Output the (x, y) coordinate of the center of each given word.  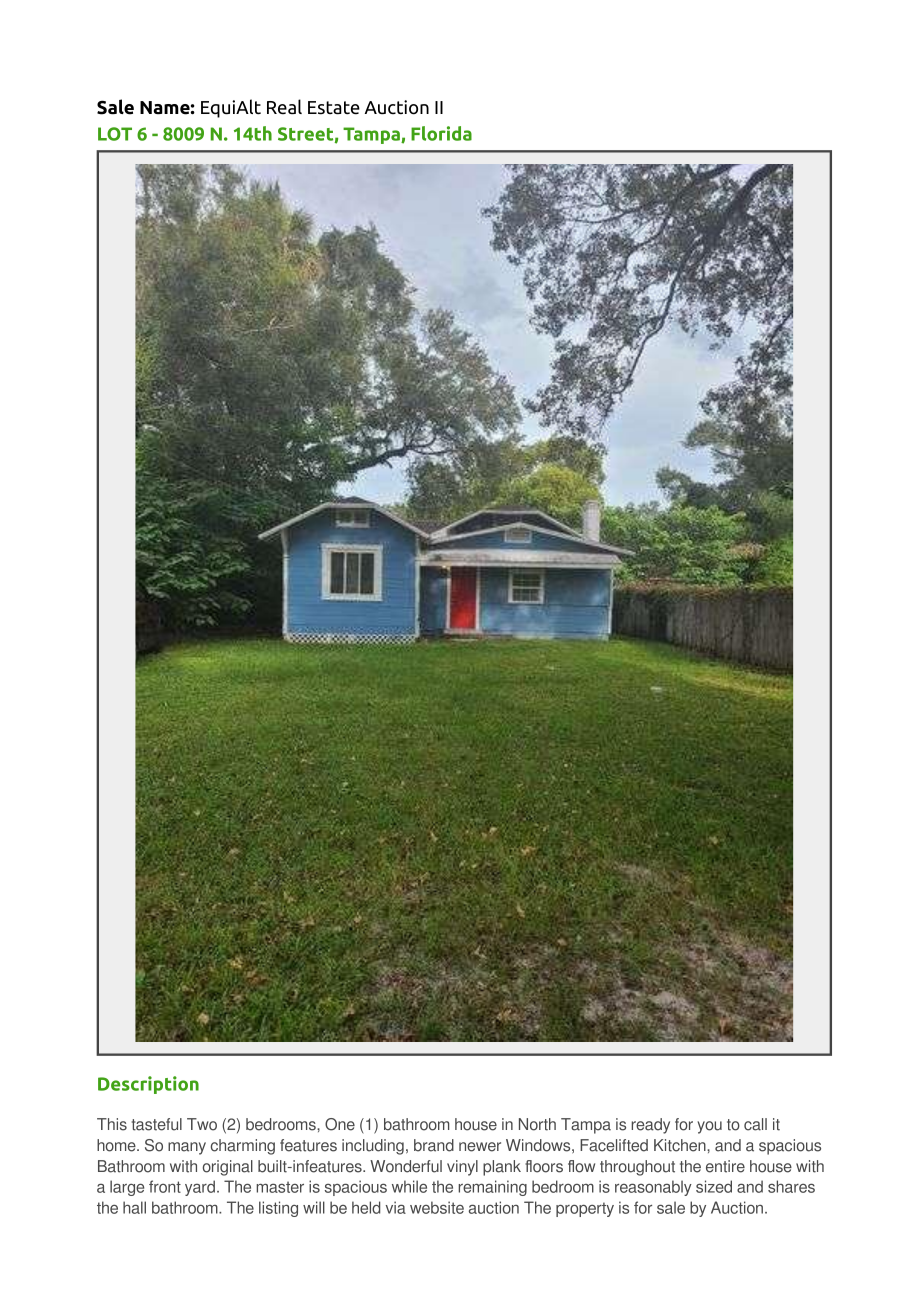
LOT (115, 134)
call (755, 1124)
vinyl (462, 1168)
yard (200, 1188)
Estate (334, 108)
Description (148, 1085)
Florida (441, 133)
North (537, 1124)
